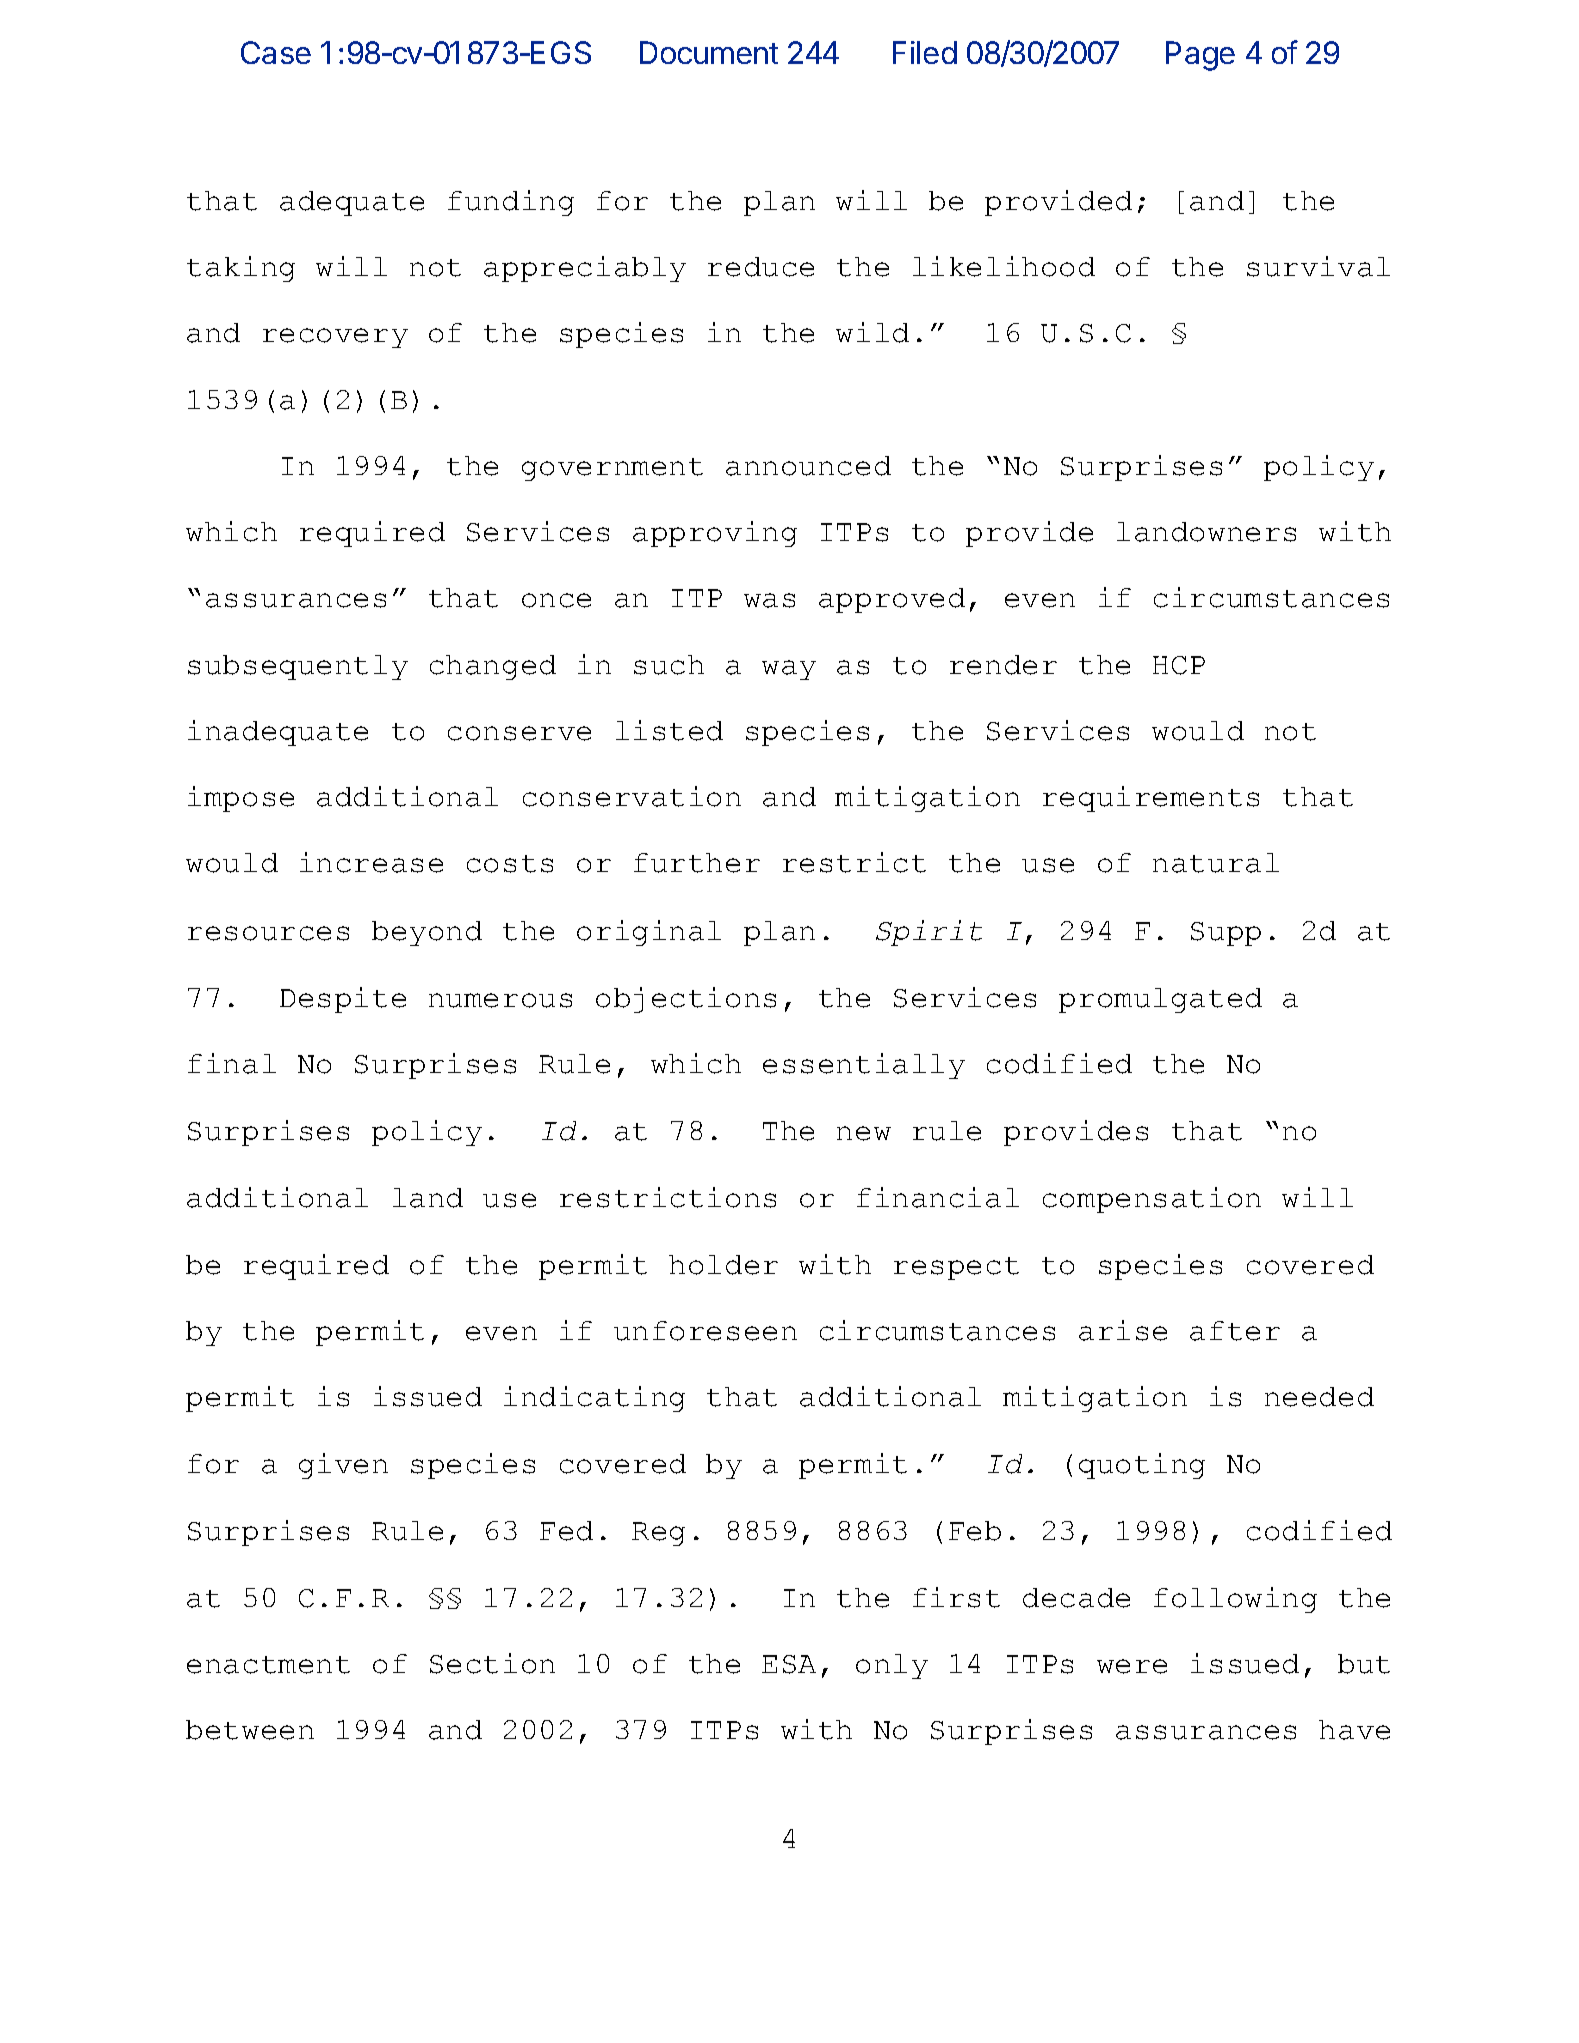 The image size is (1579, 2043). Describe the element at coordinates (709, 52) in the screenshot. I see `Document` at that location.
